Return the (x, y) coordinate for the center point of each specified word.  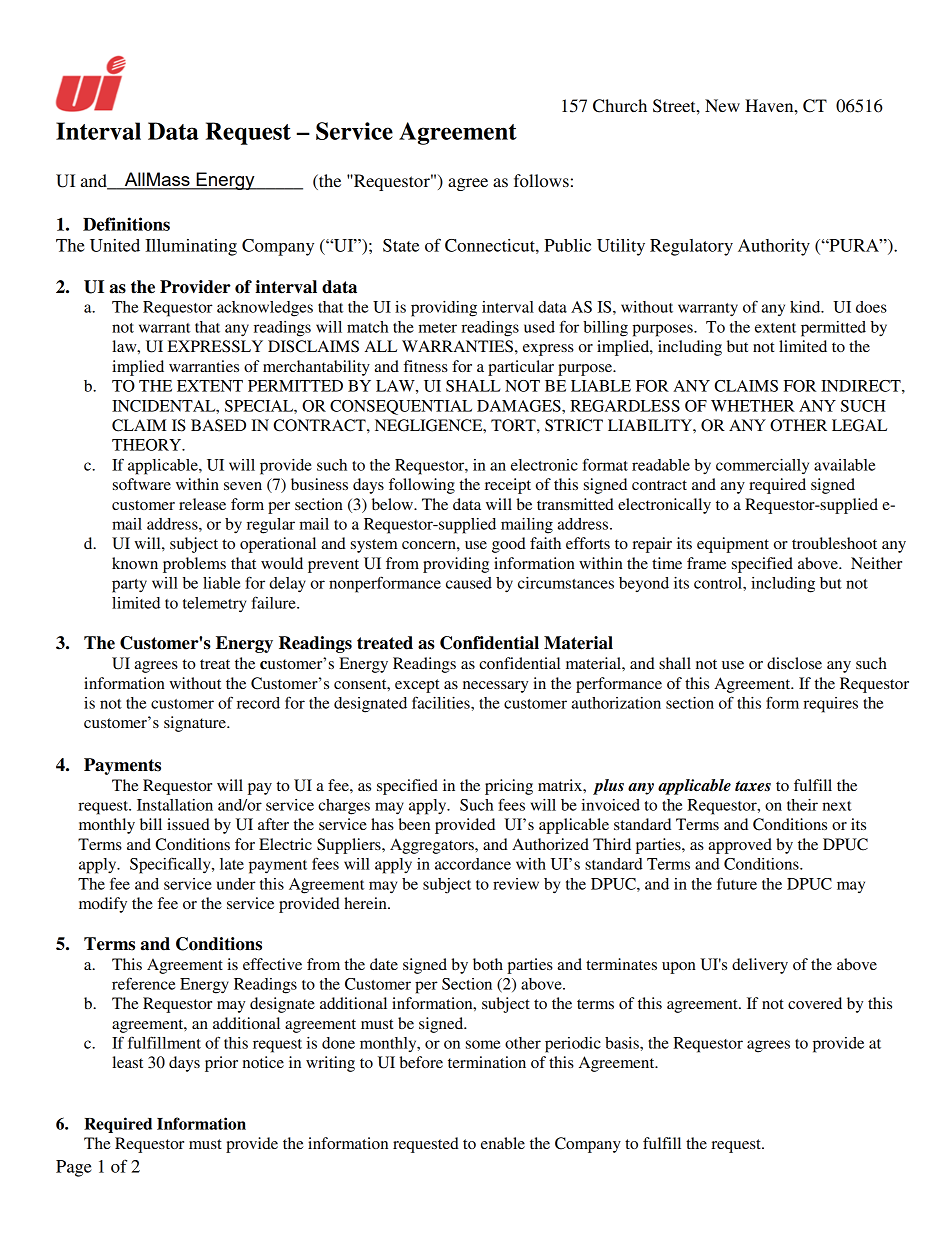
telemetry (214, 605)
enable (503, 1143)
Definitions (126, 224)
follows (541, 180)
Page (74, 1168)
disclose (794, 663)
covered (815, 1003)
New (722, 105)
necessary (495, 687)
